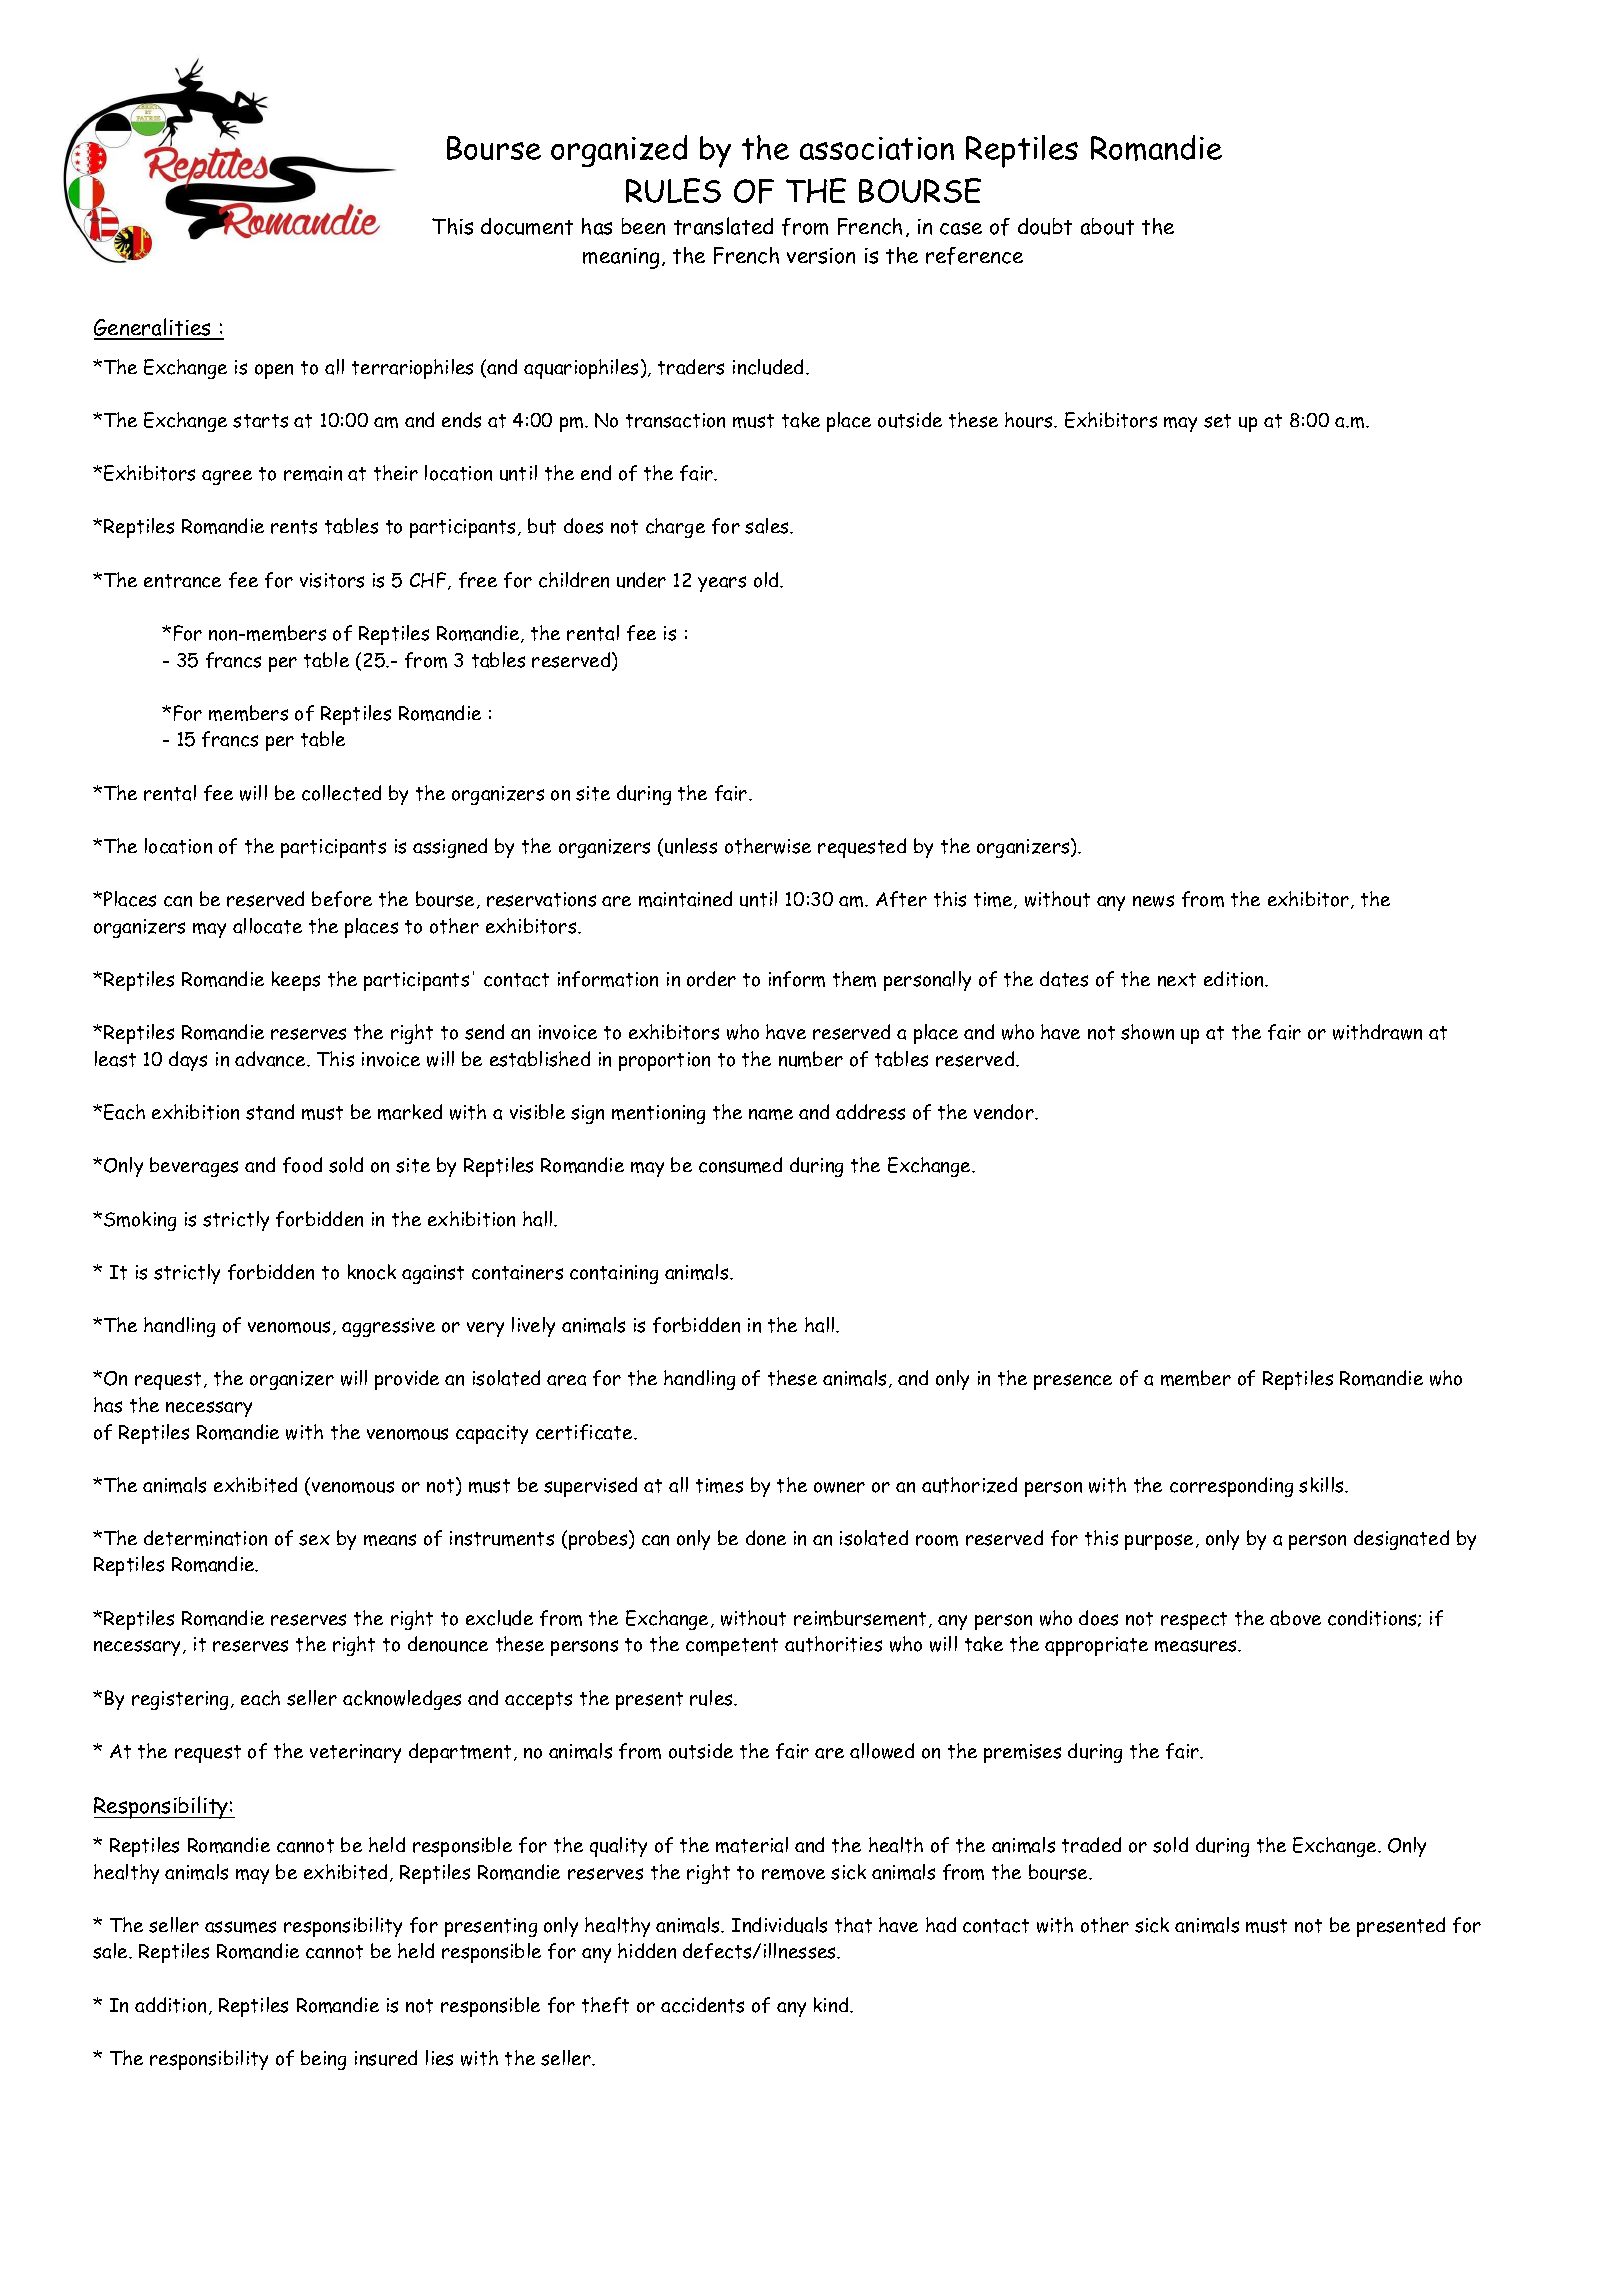 The width and height of the screenshot is (1608, 2275). Describe the element at coordinates (702, 2005) in the screenshot. I see `accidents` at that location.
